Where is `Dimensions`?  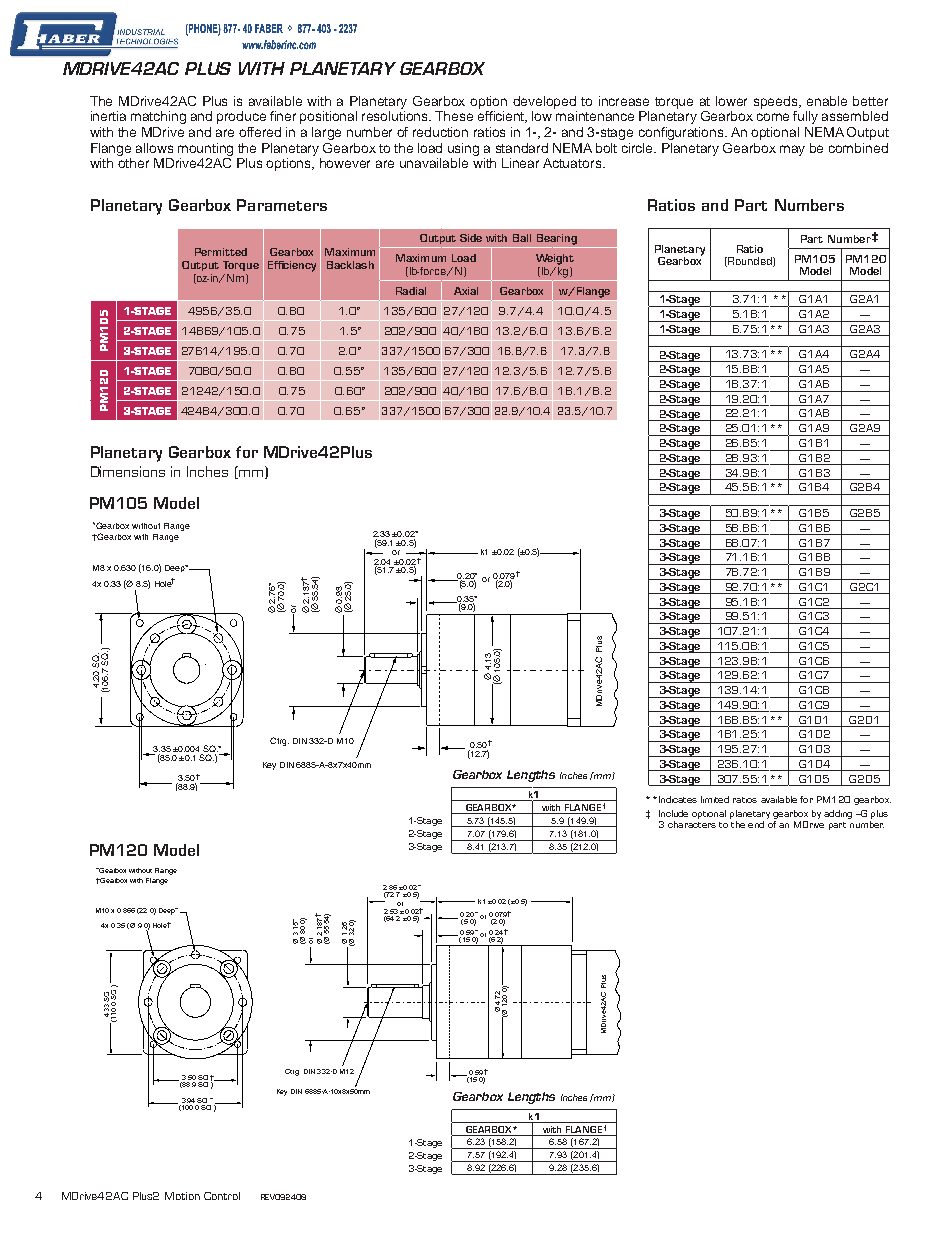
Dimensions is located at coordinates (128, 471).
